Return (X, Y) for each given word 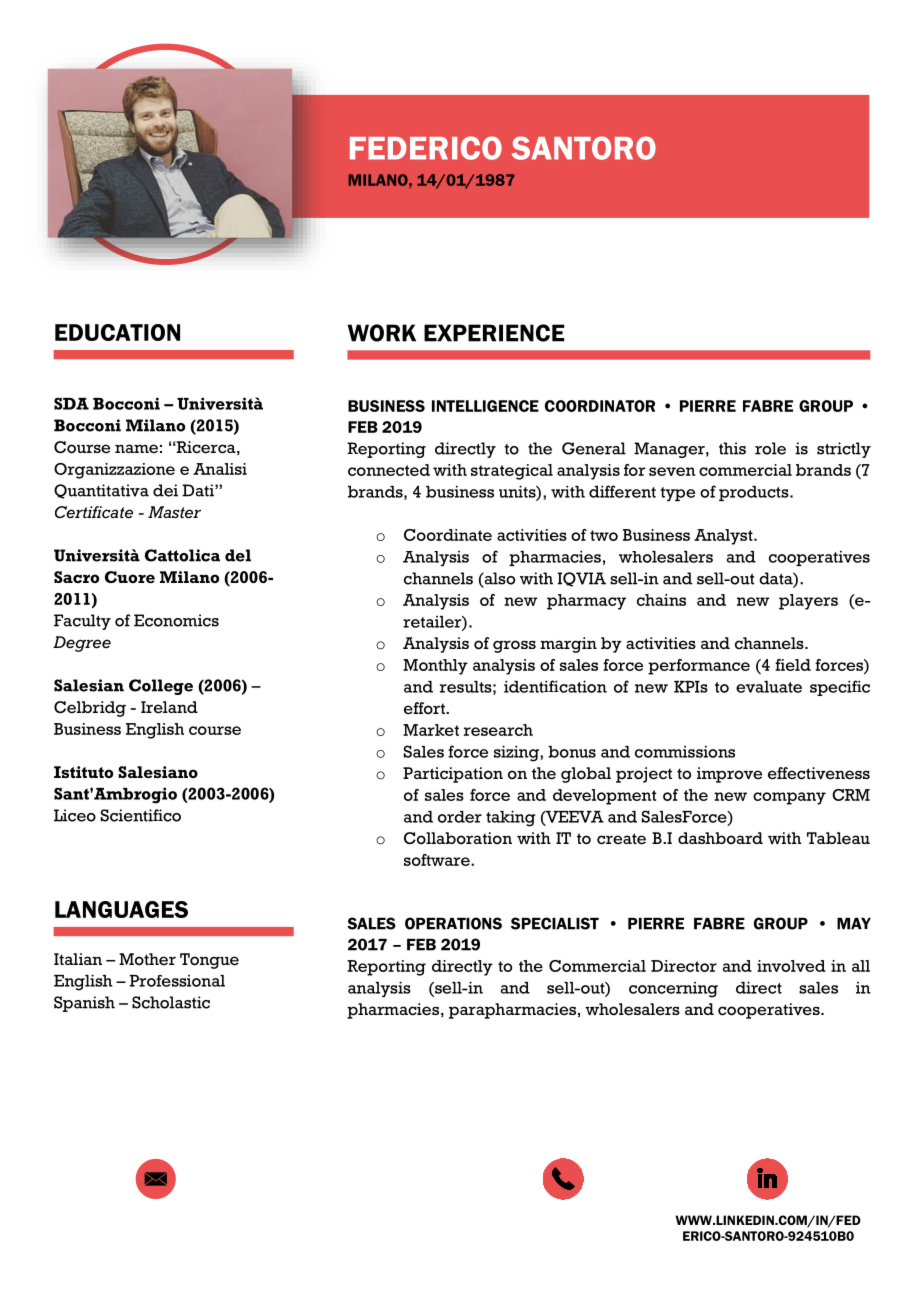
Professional (177, 981)
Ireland (169, 707)
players (808, 602)
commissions (685, 751)
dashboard (720, 838)
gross (514, 646)
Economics (176, 620)
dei (165, 490)
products (755, 493)
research (498, 730)
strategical (512, 472)
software (438, 860)
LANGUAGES (121, 909)
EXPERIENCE (494, 333)
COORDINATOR (600, 406)
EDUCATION (117, 332)
